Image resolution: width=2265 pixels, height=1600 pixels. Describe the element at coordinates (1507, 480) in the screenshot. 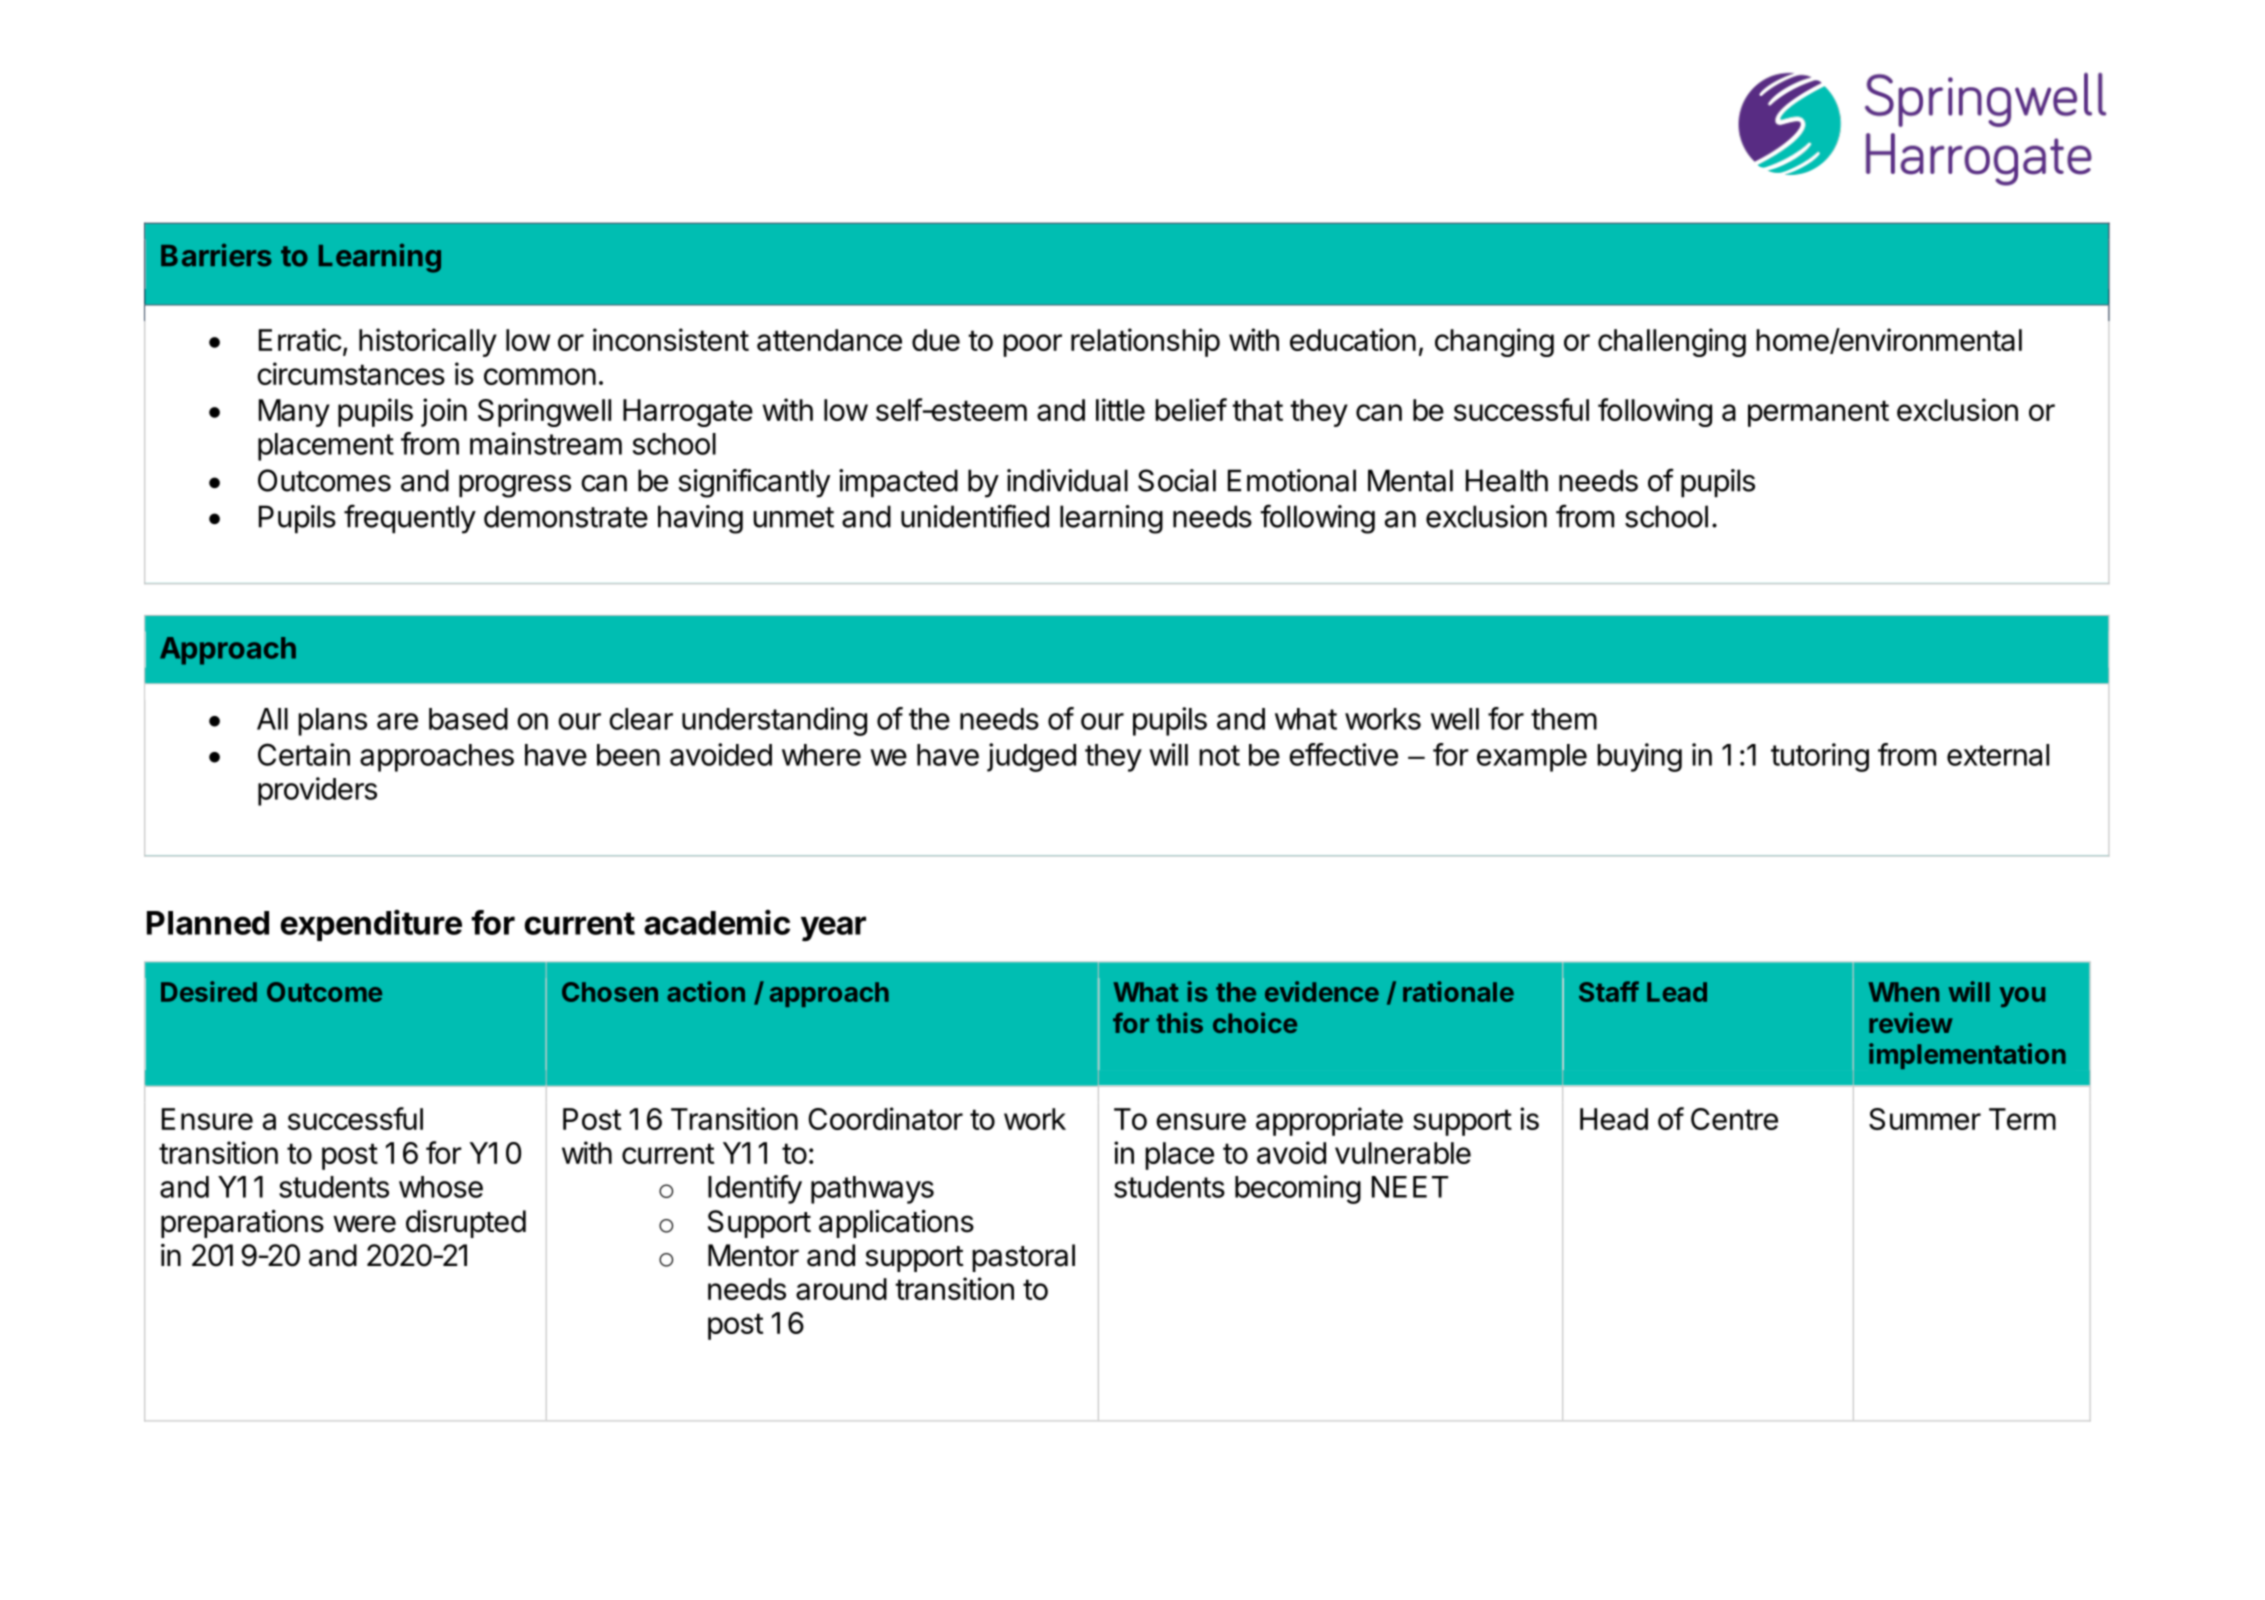

I see `Health` at that location.
